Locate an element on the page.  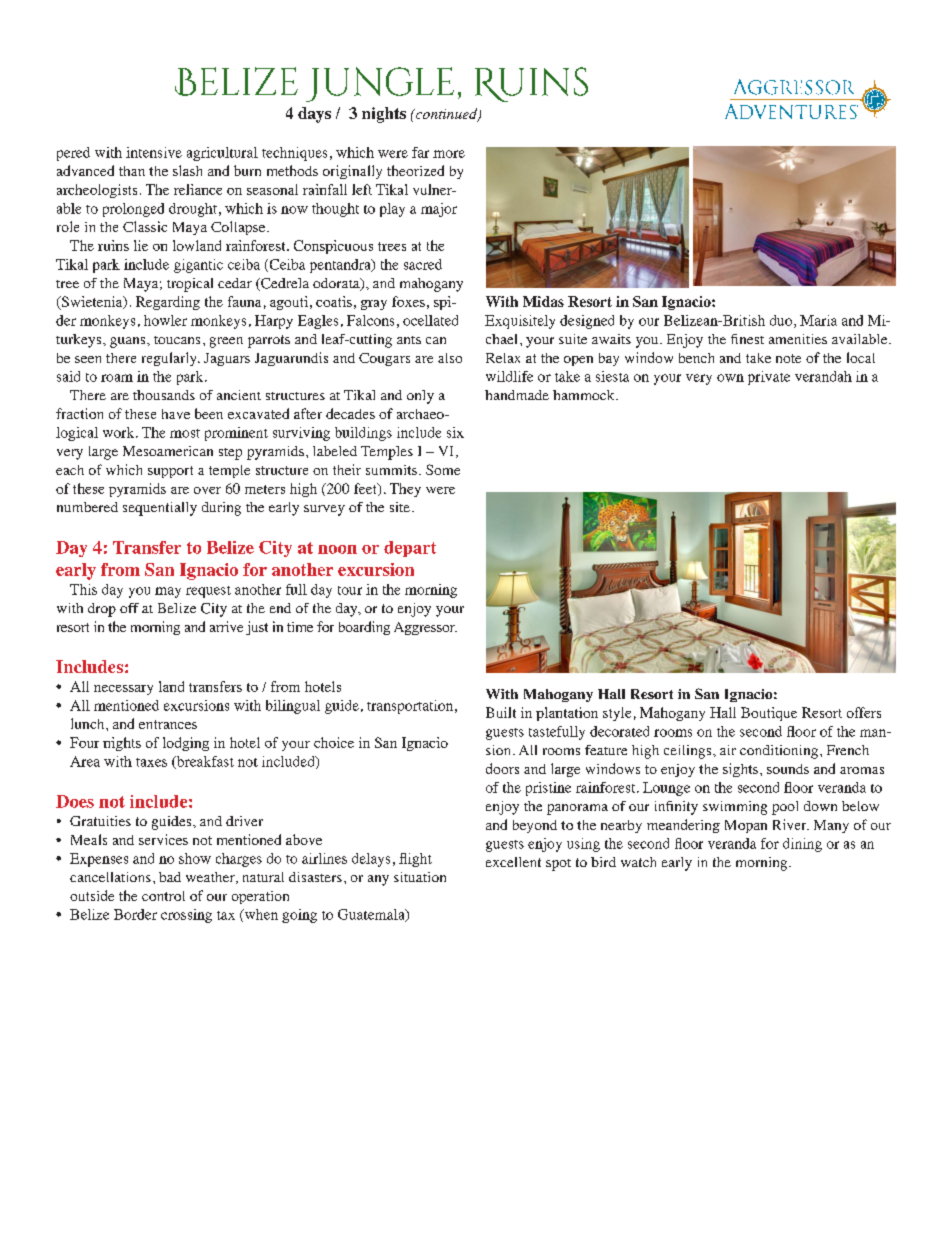
Built is located at coordinates (501, 712).
